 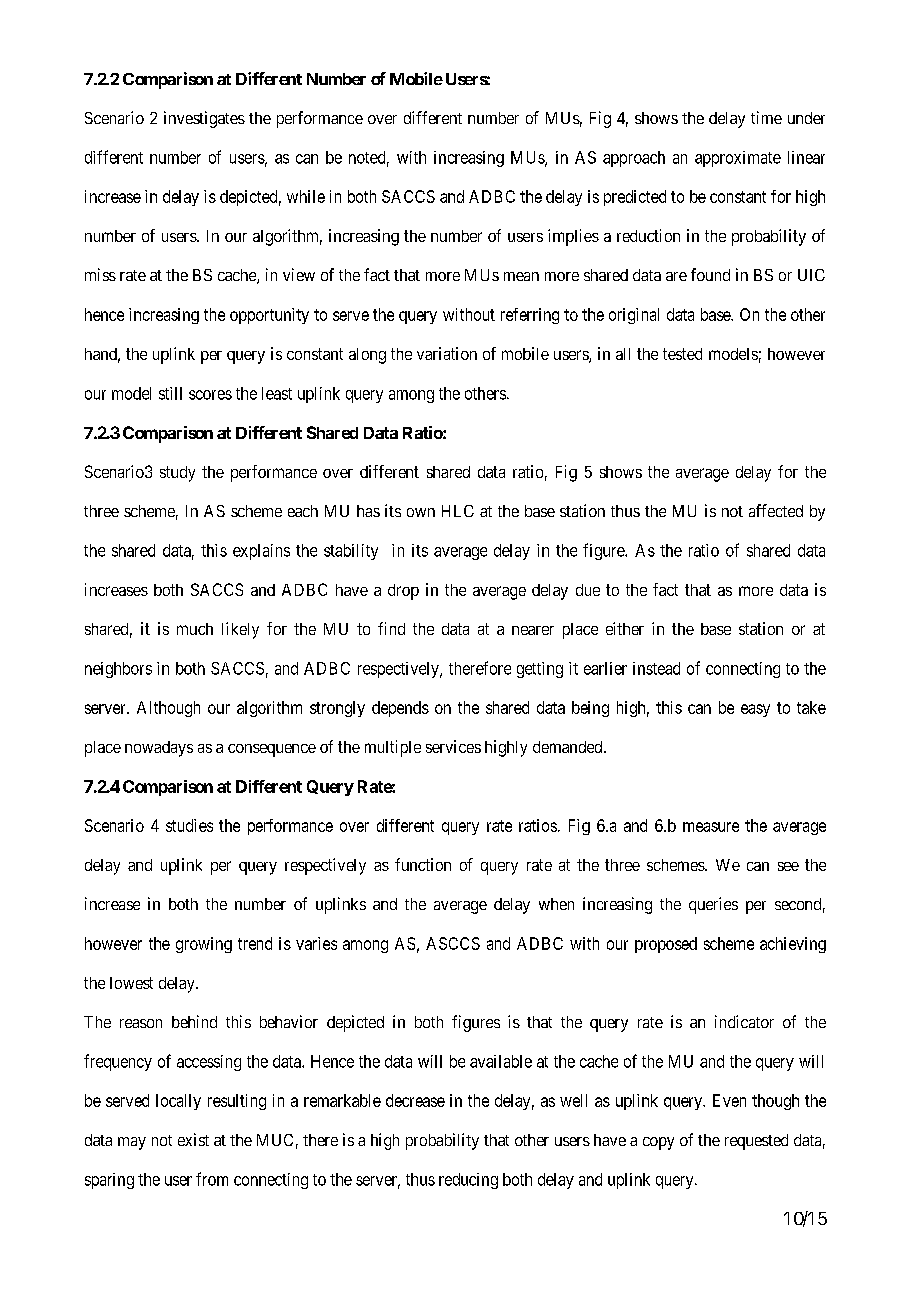 What do you see at coordinates (177, 474) in the page?
I see `study` at bounding box center [177, 474].
